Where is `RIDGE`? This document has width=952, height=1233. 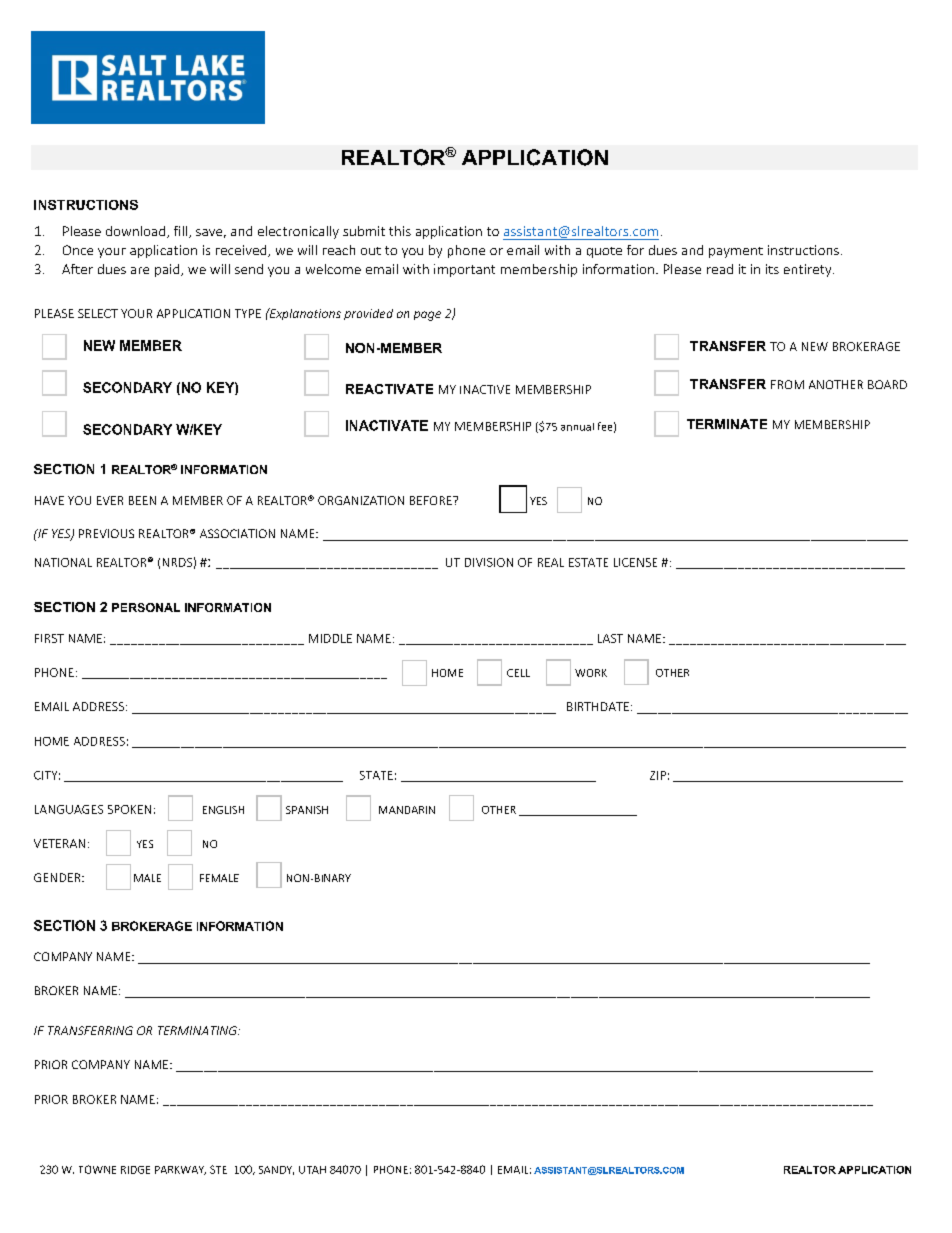 RIDGE is located at coordinates (135, 1170).
